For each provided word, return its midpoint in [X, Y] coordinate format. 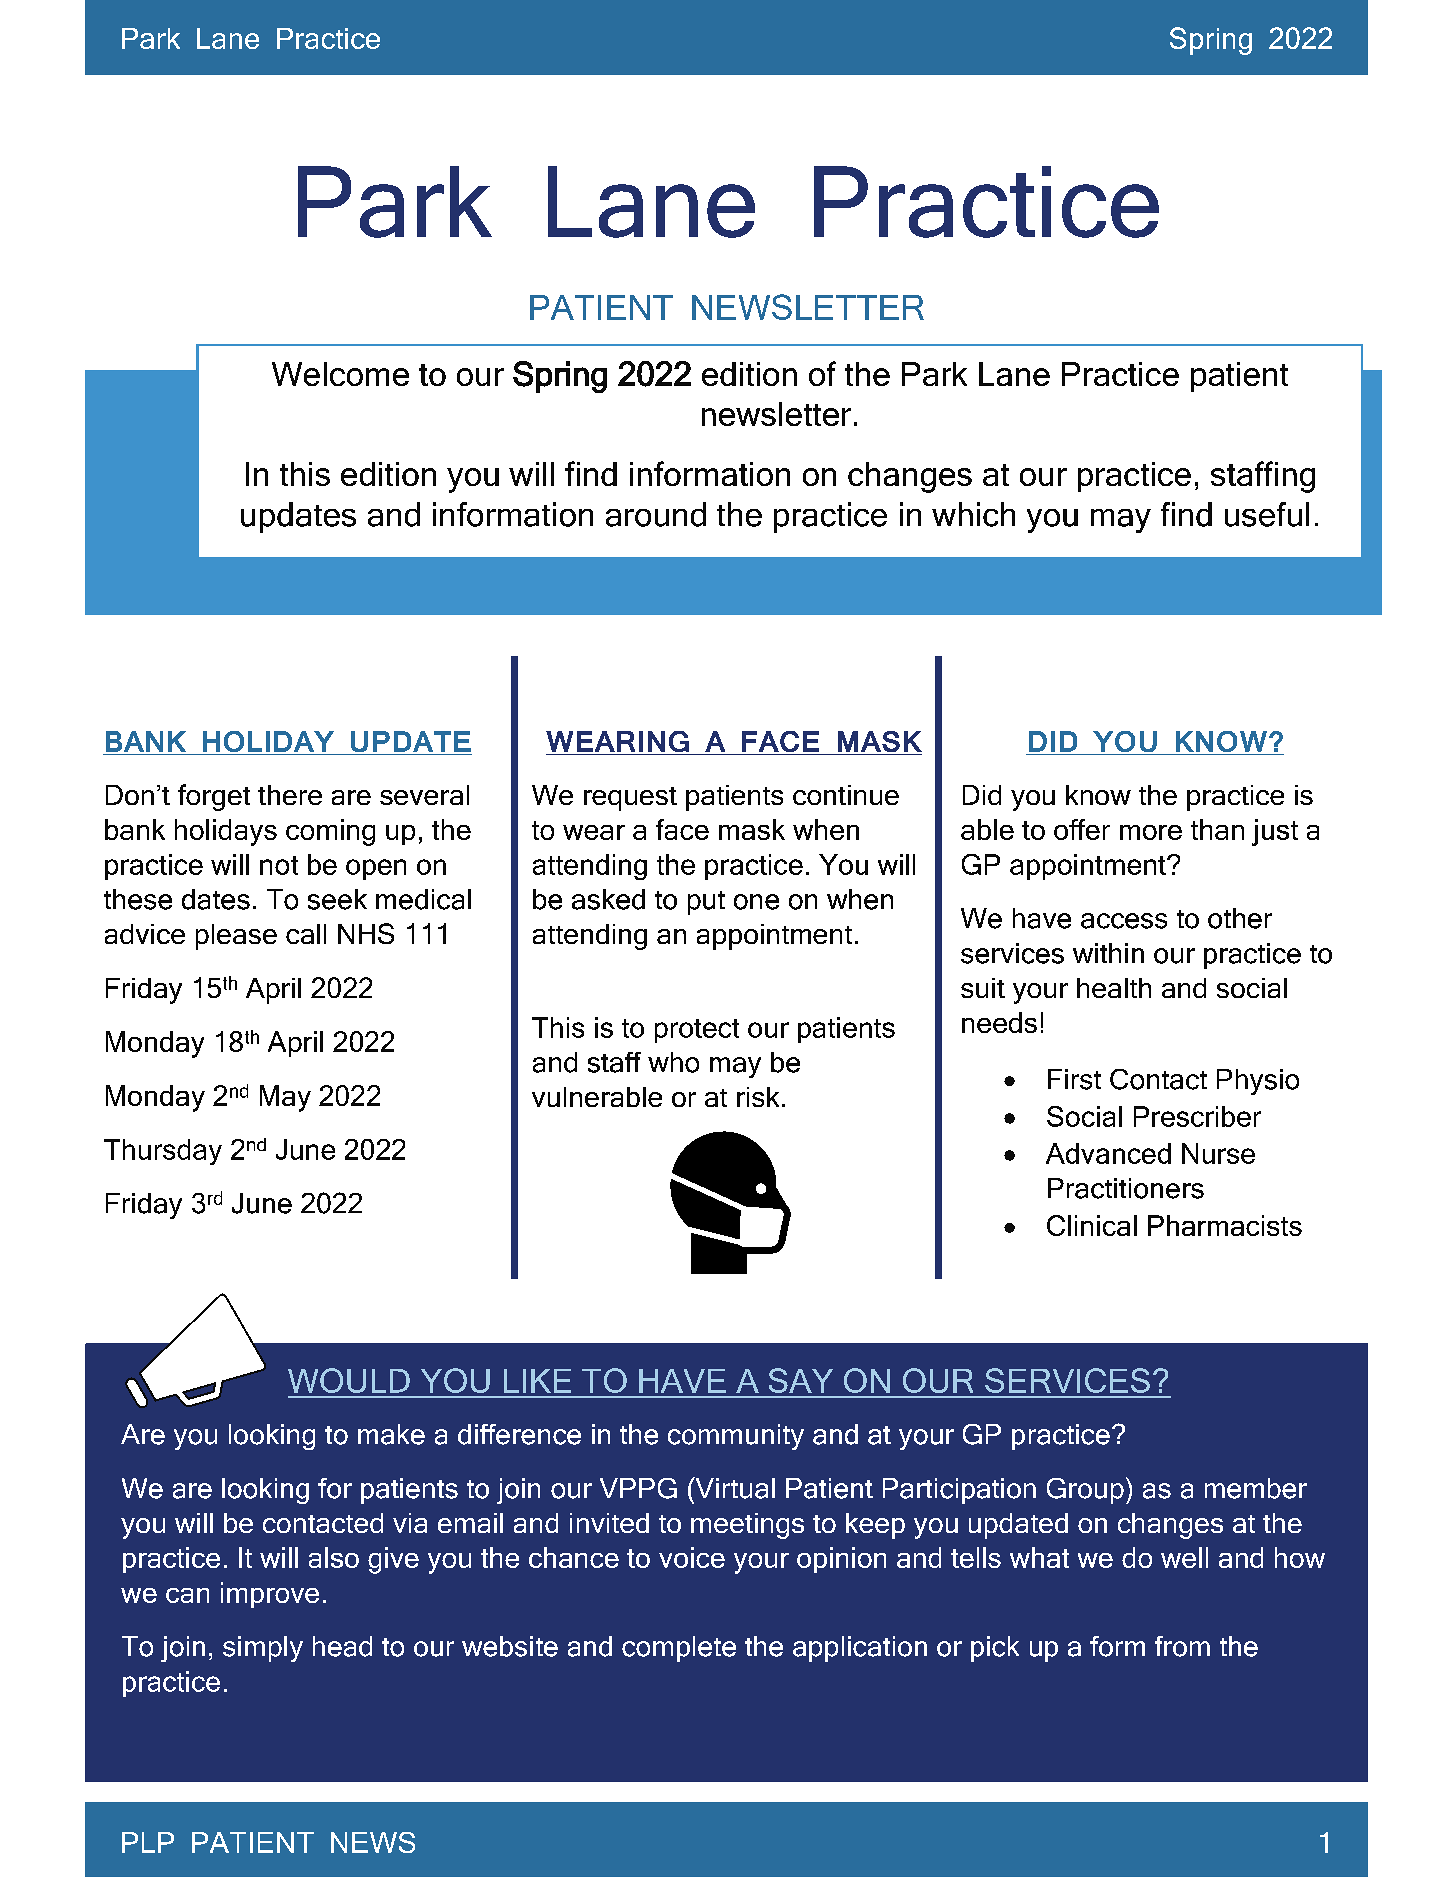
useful [1267, 514]
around [656, 514]
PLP [148, 1842]
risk [758, 1097]
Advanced [1108, 1153]
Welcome [340, 374]
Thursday [163, 1152]
